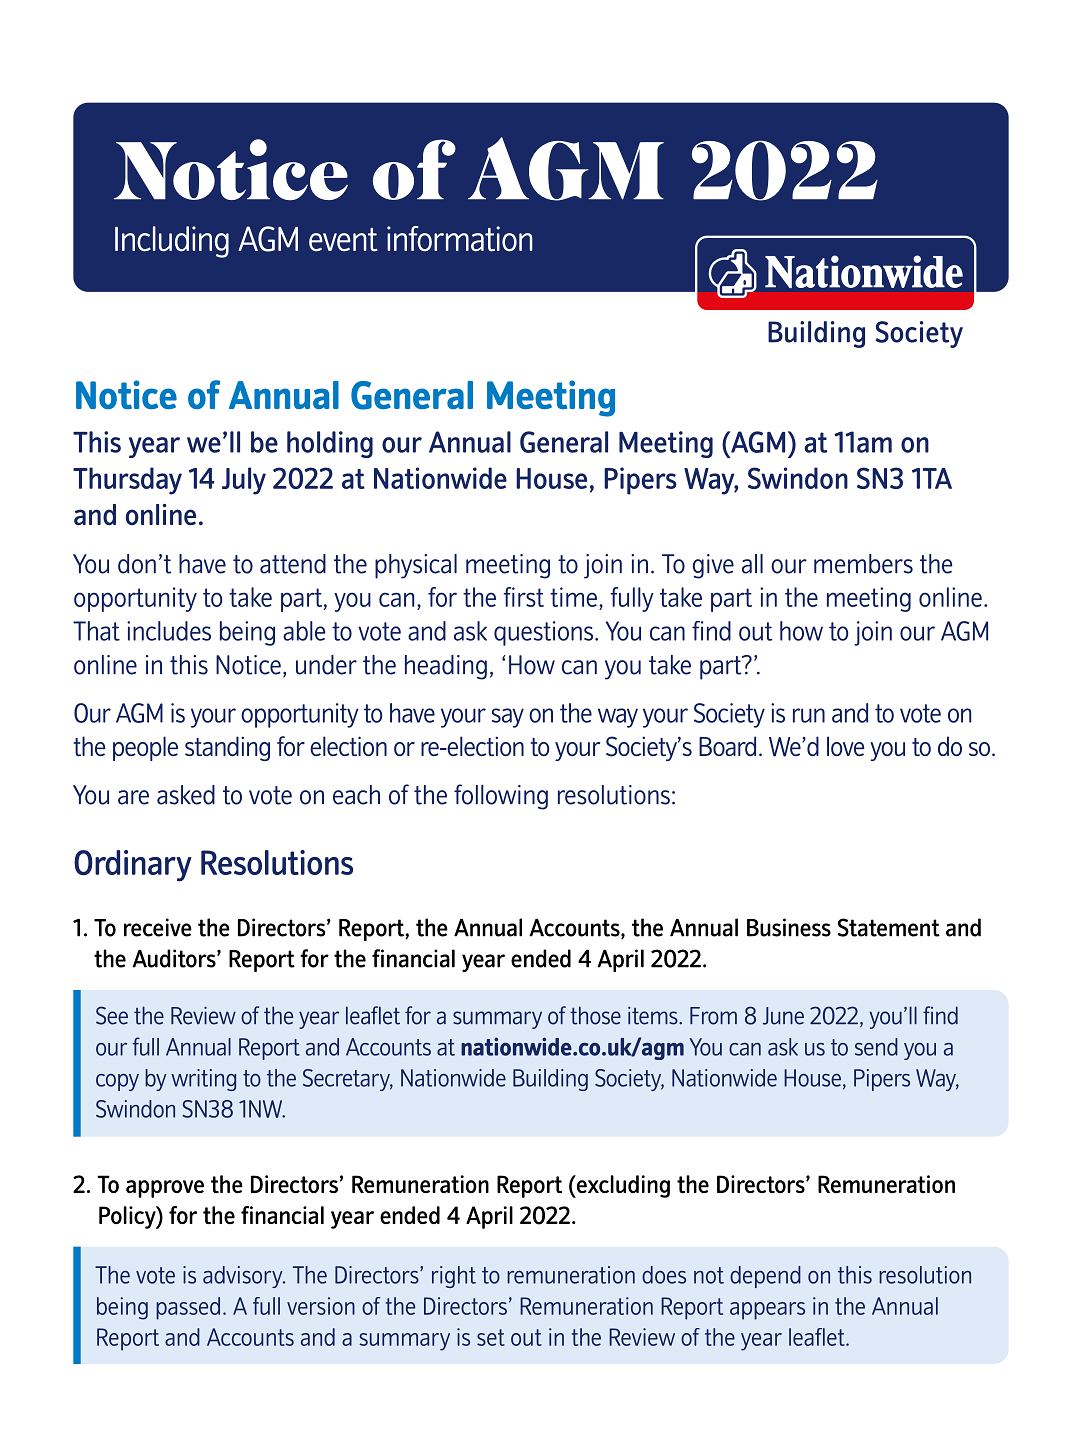 Image resolution: width=1082 pixels, height=1452 pixels. Describe the element at coordinates (501, 797) in the screenshot. I see `following` at that location.
